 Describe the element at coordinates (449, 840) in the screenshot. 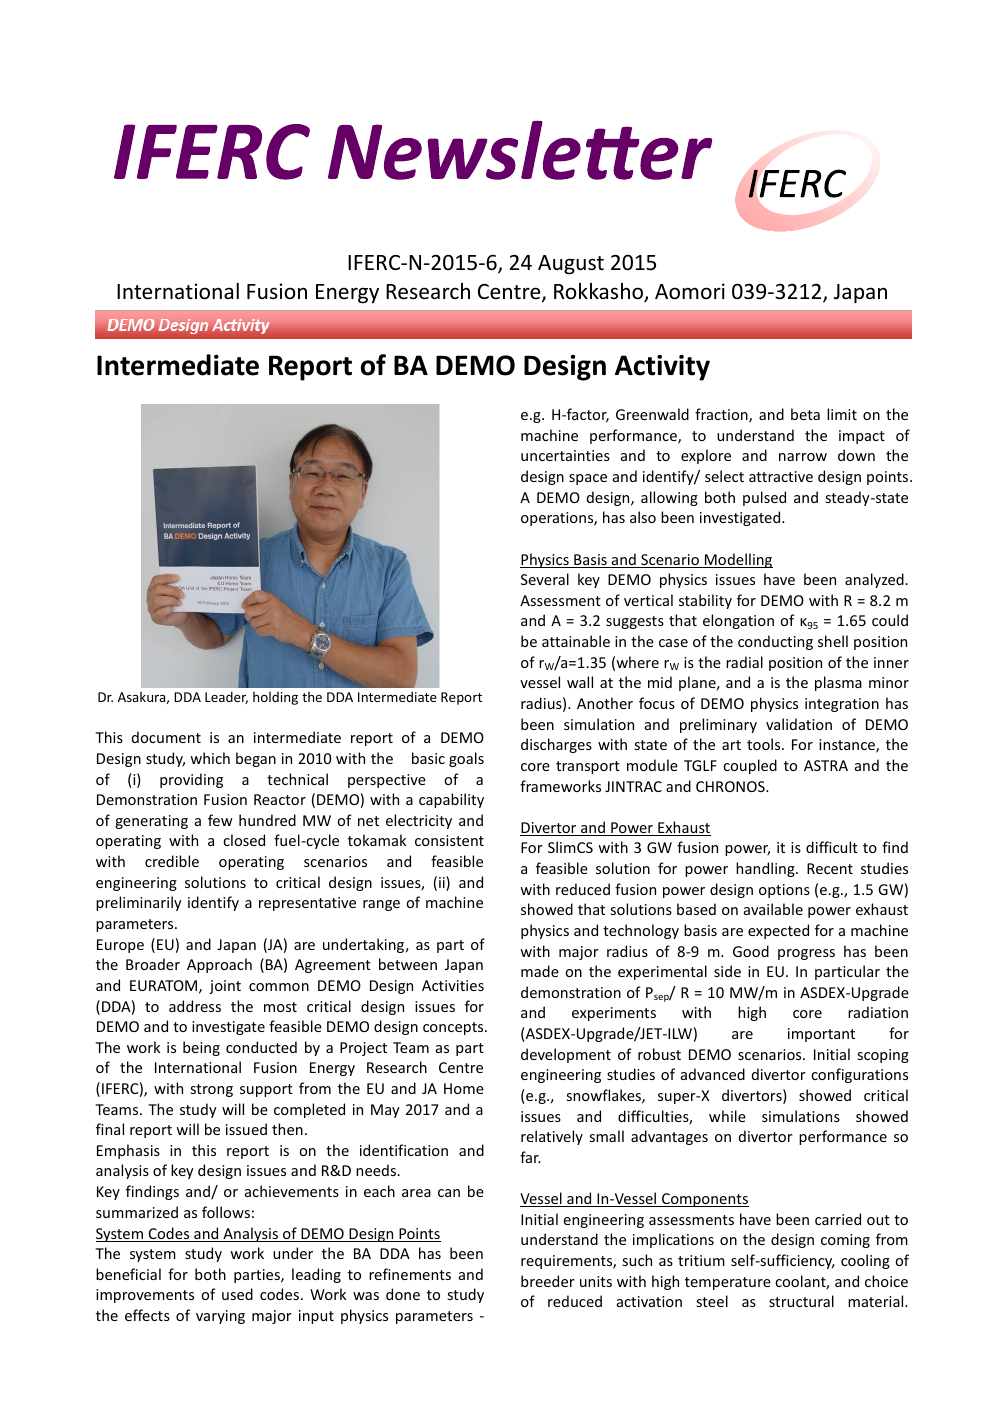

I see `consistent` at that location.
